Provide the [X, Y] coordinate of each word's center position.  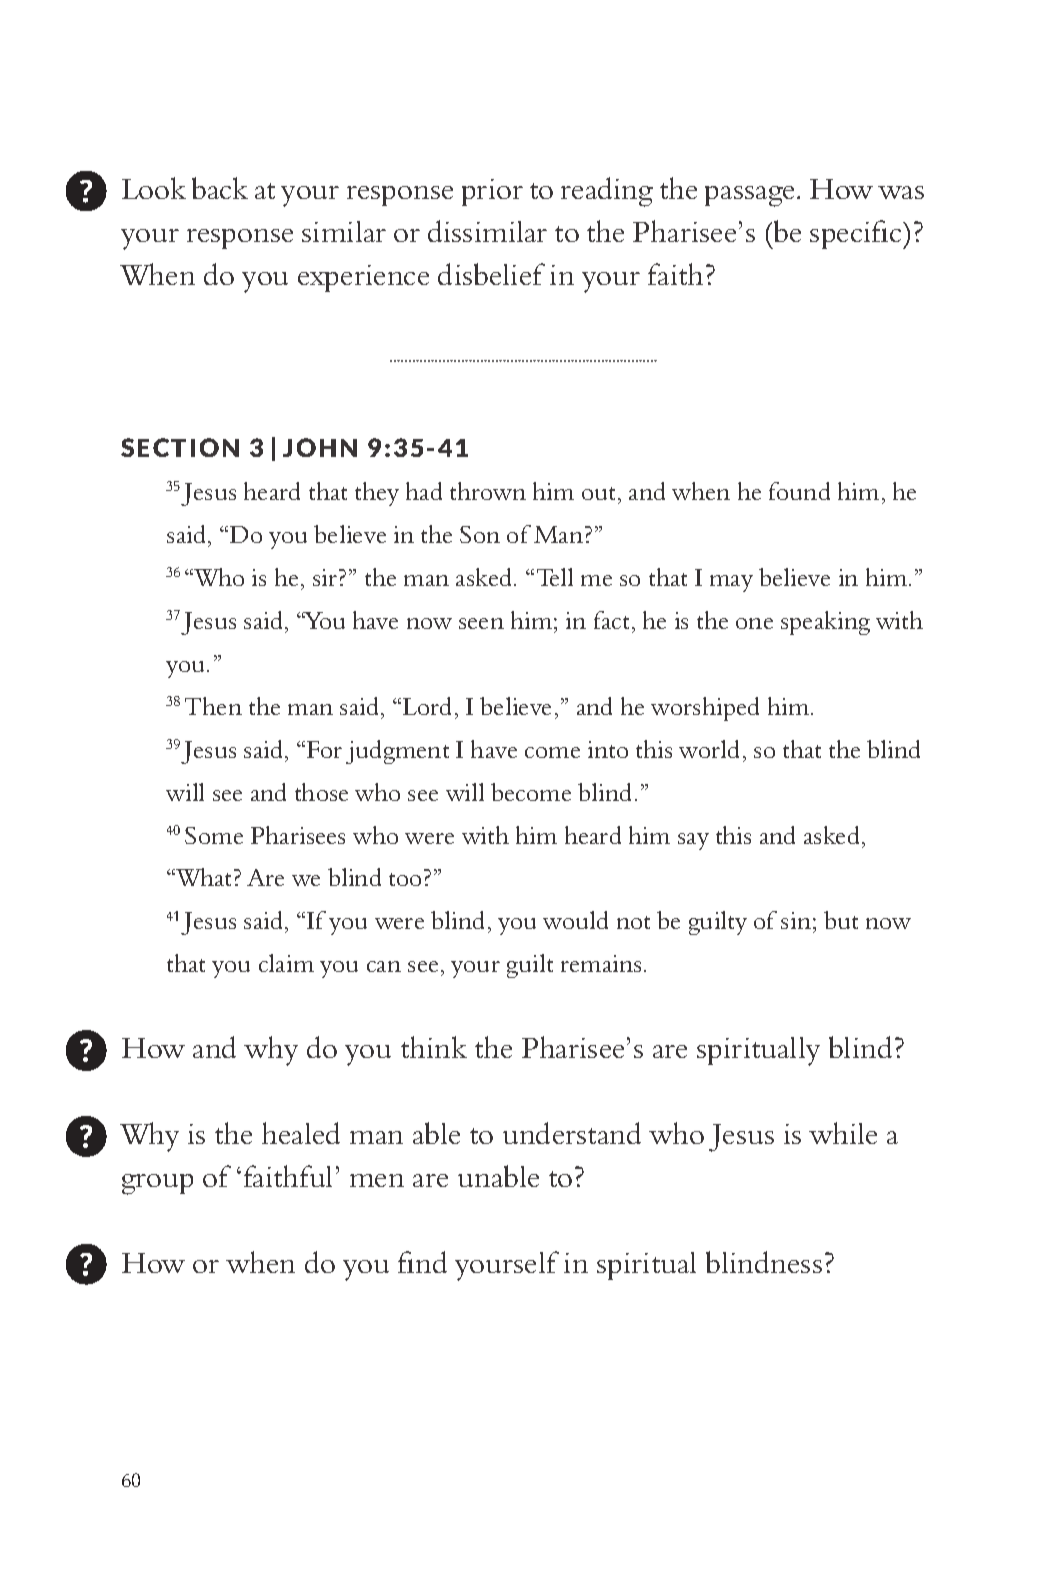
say [693, 841]
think [434, 1047]
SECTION [180, 447]
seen [481, 623]
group [157, 1184]
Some [214, 835]
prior [492, 192]
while [843, 1133]
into [608, 749]
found [799, 491]
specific [857, 234]
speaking [825, 623]
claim [286, 963]
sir [326, 577]
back [220, 188]
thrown [488, 491]
